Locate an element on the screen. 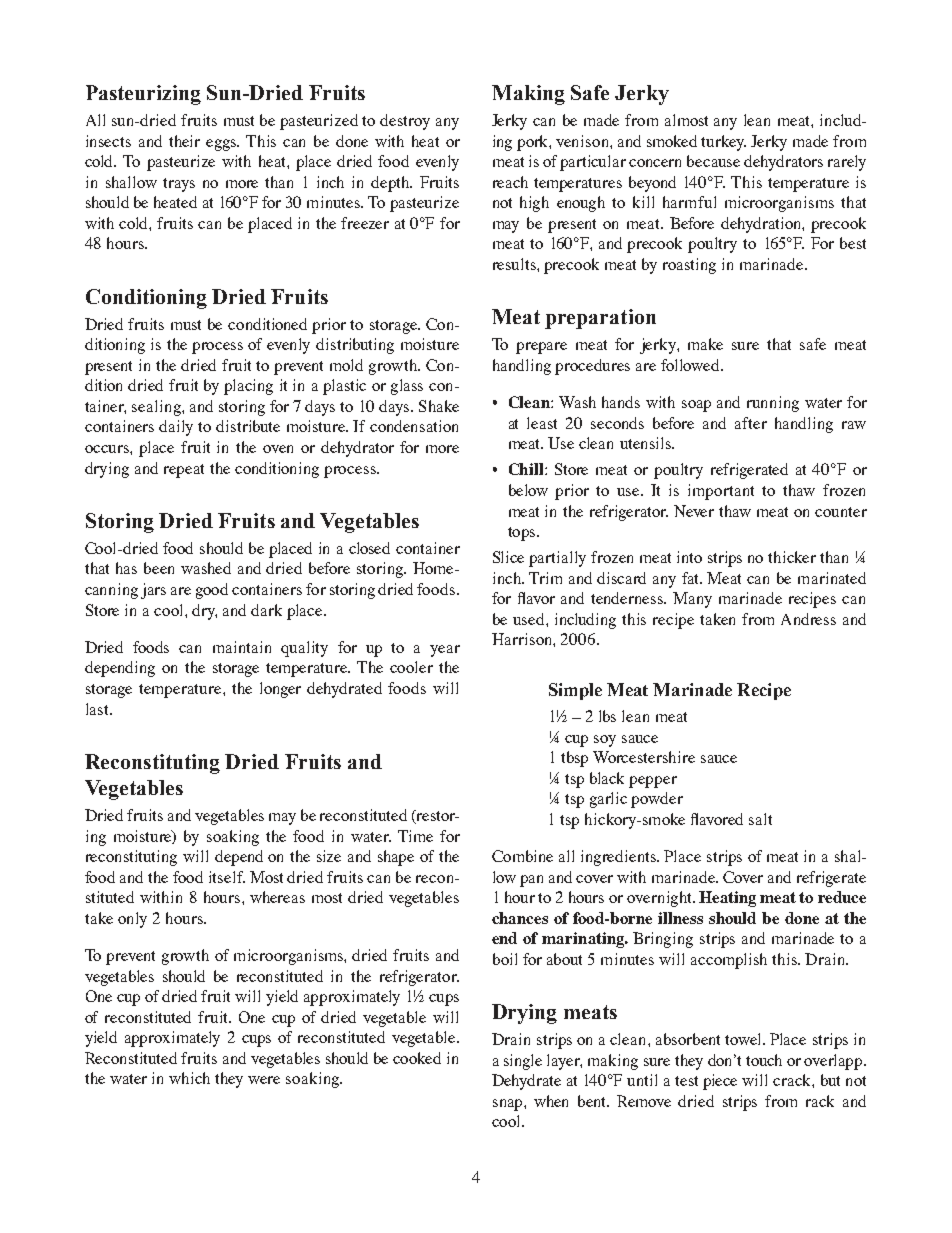  used is located at coordinates (530, 619).
